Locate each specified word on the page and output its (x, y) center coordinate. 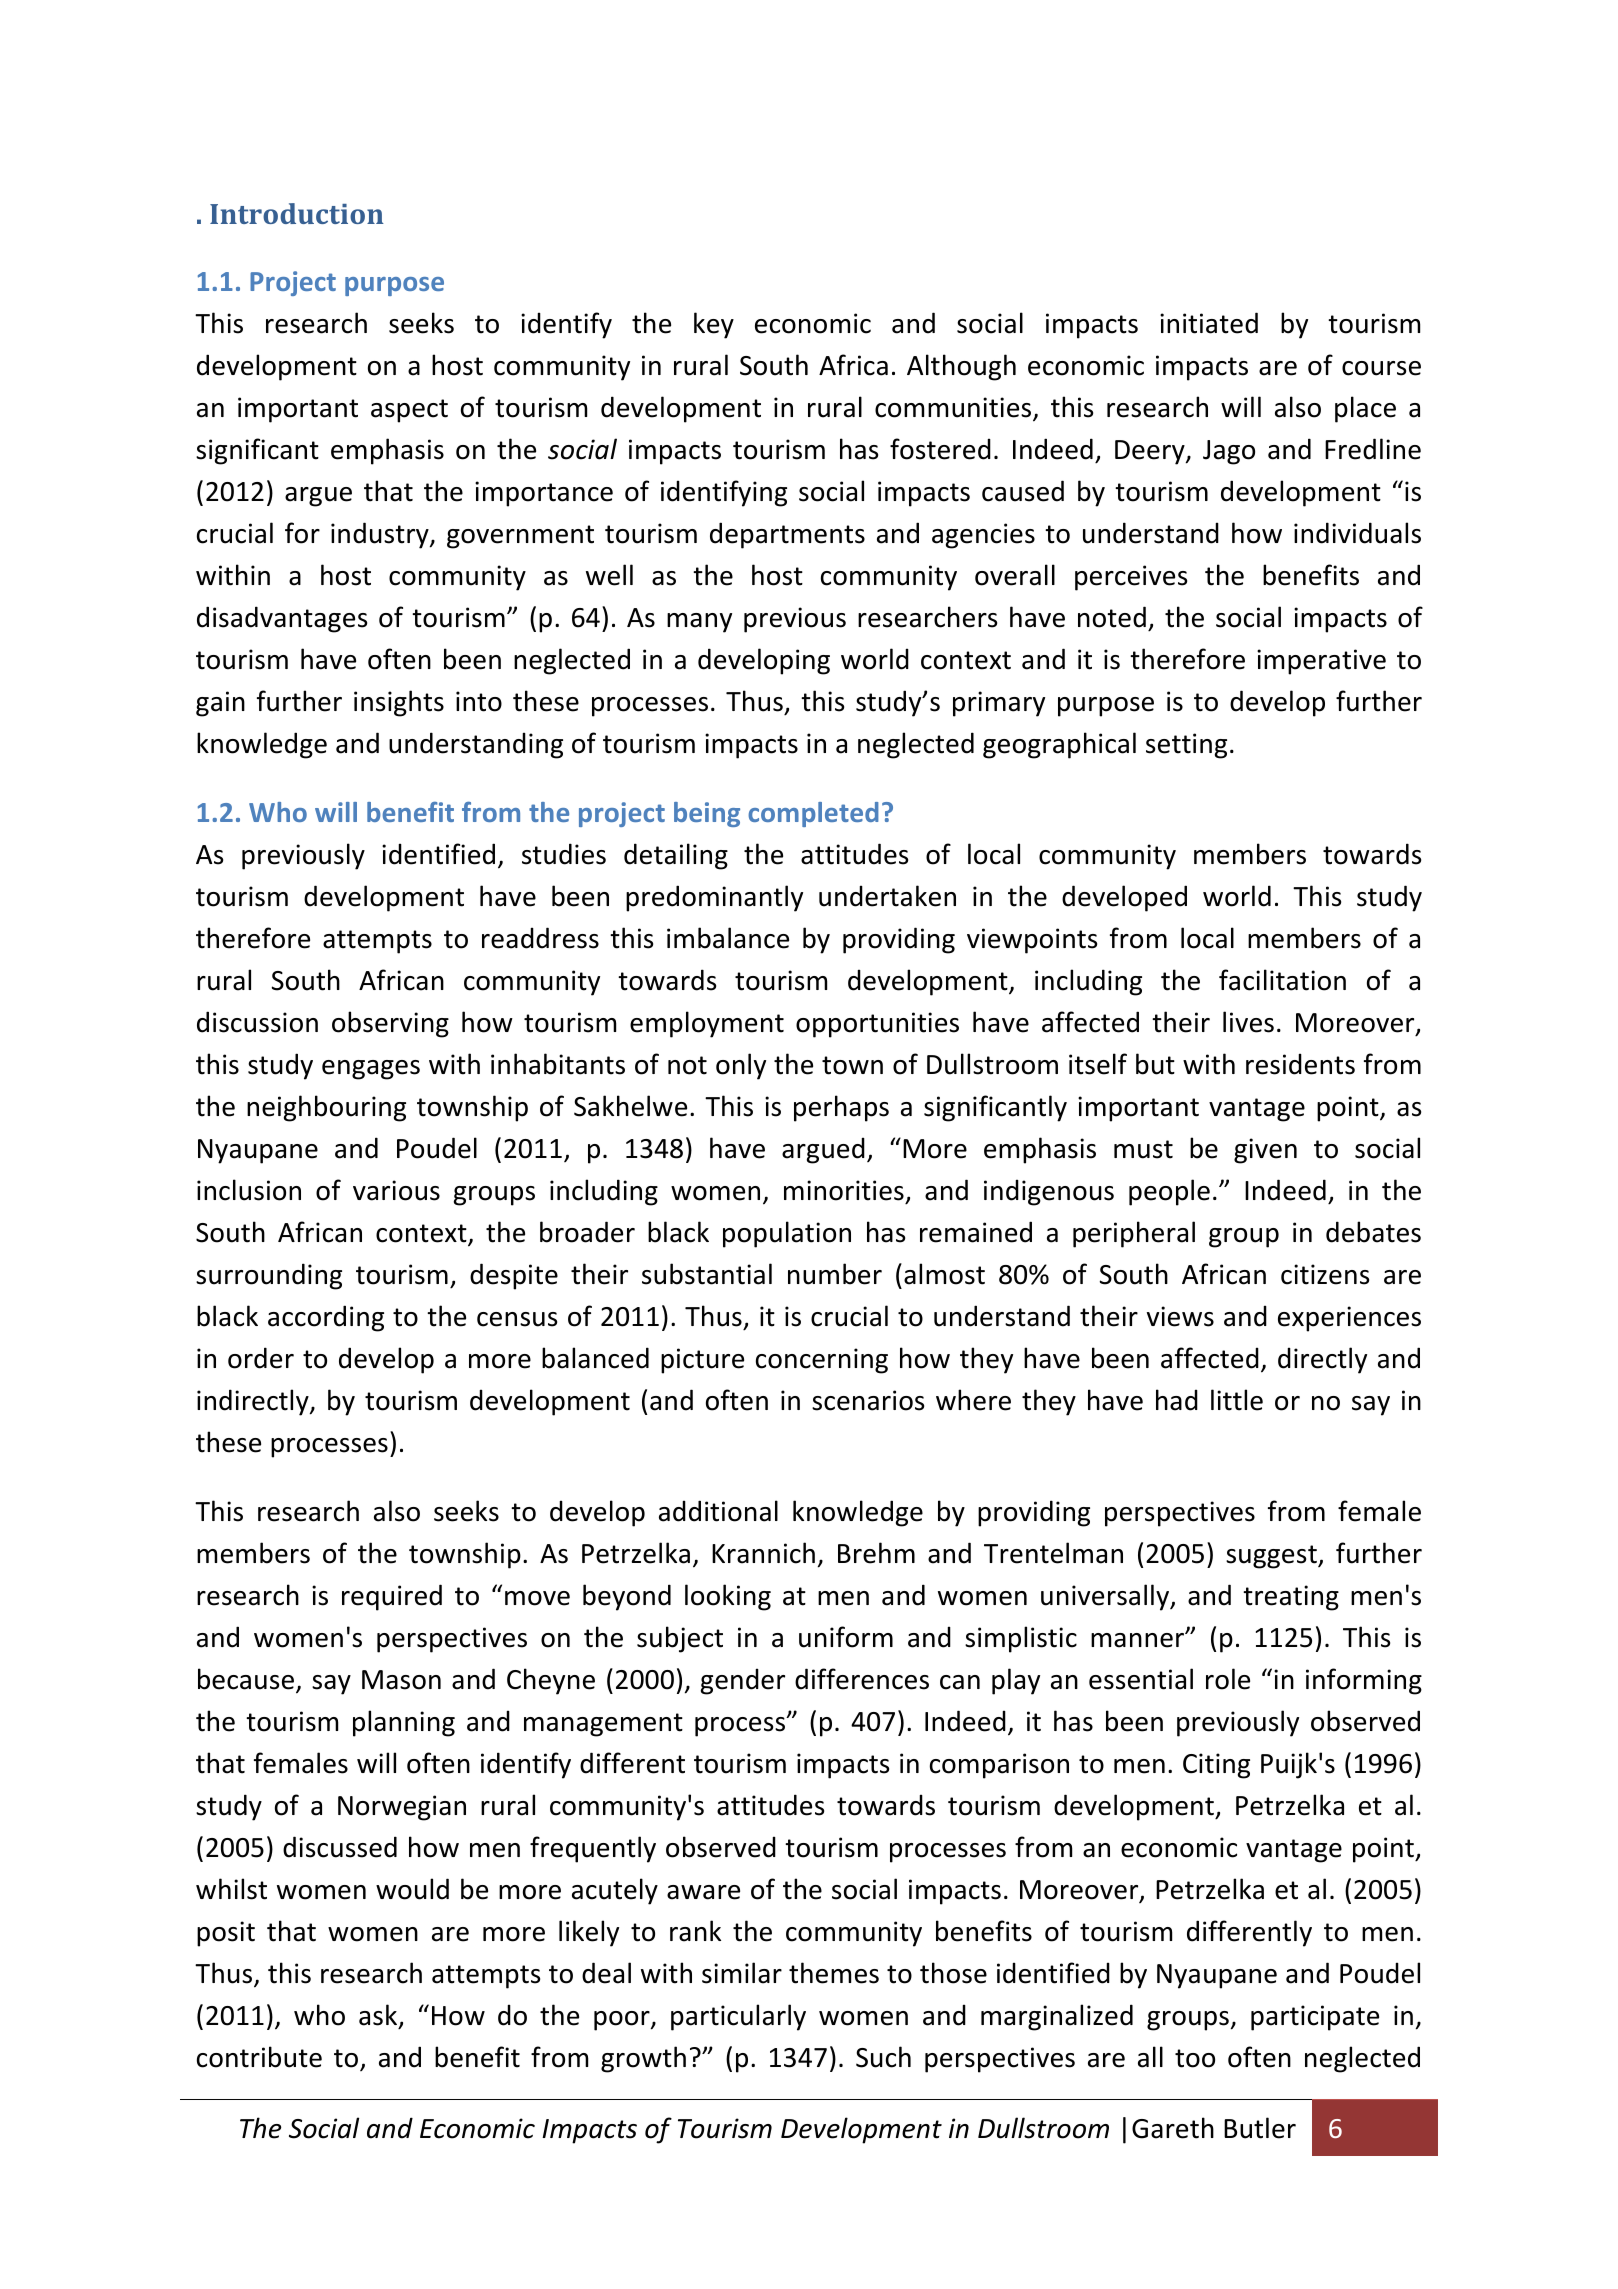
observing (390, 1024)
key (714, 325)
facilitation (1282, 980)
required (392, 1597)
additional (718, 1511)
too (1195, 2058)
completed (813, 814)
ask (379, 2016)
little (1237, 1400)
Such (883, 2057)
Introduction (297, 213)
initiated (1209, 323)
